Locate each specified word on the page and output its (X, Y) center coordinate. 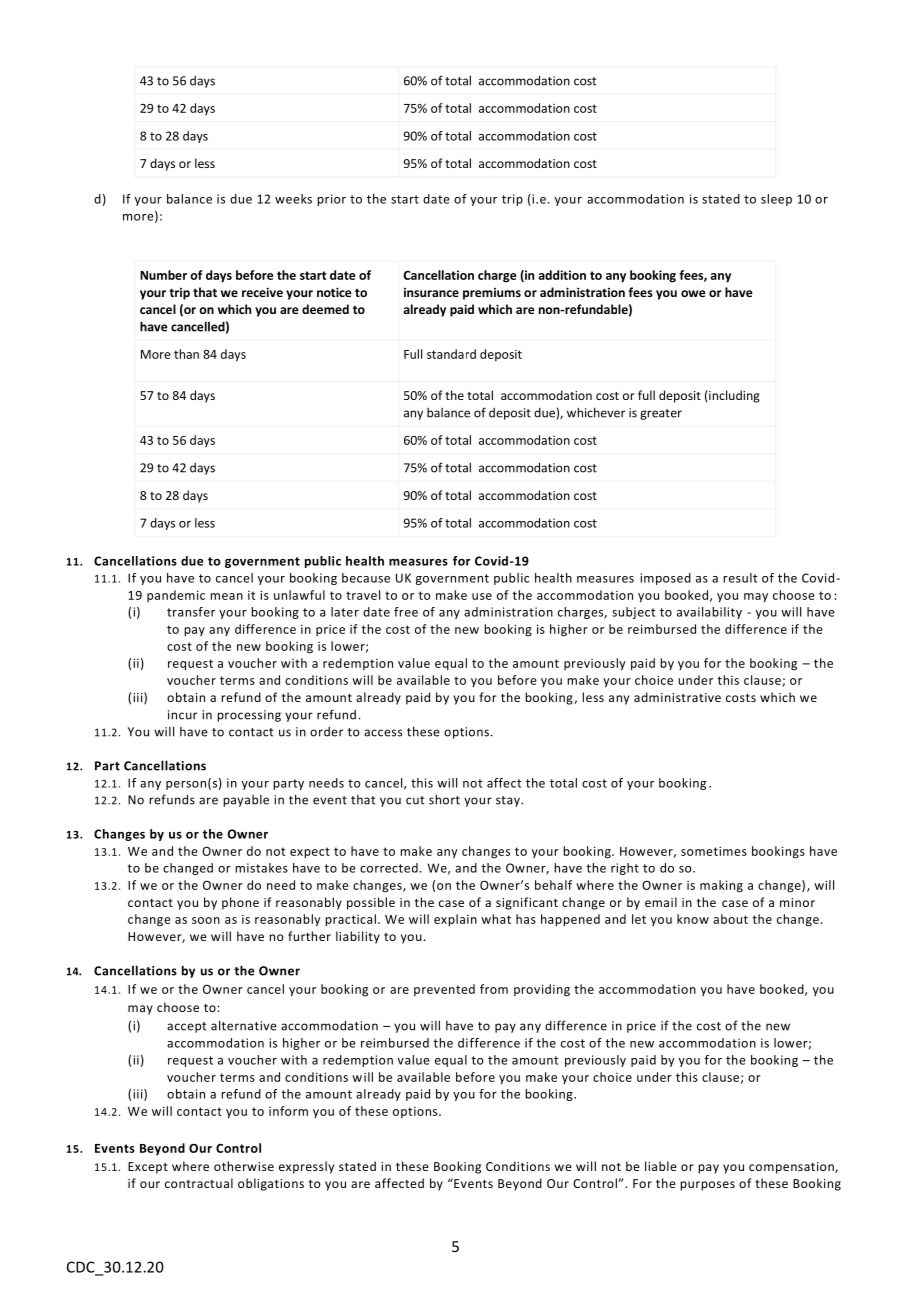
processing (249, 716)
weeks (293, 199)
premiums (492, 294)
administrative (677, 697)
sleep (776, 200)
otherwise (244, 1166)
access (383, 733)
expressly (306, 1167)
